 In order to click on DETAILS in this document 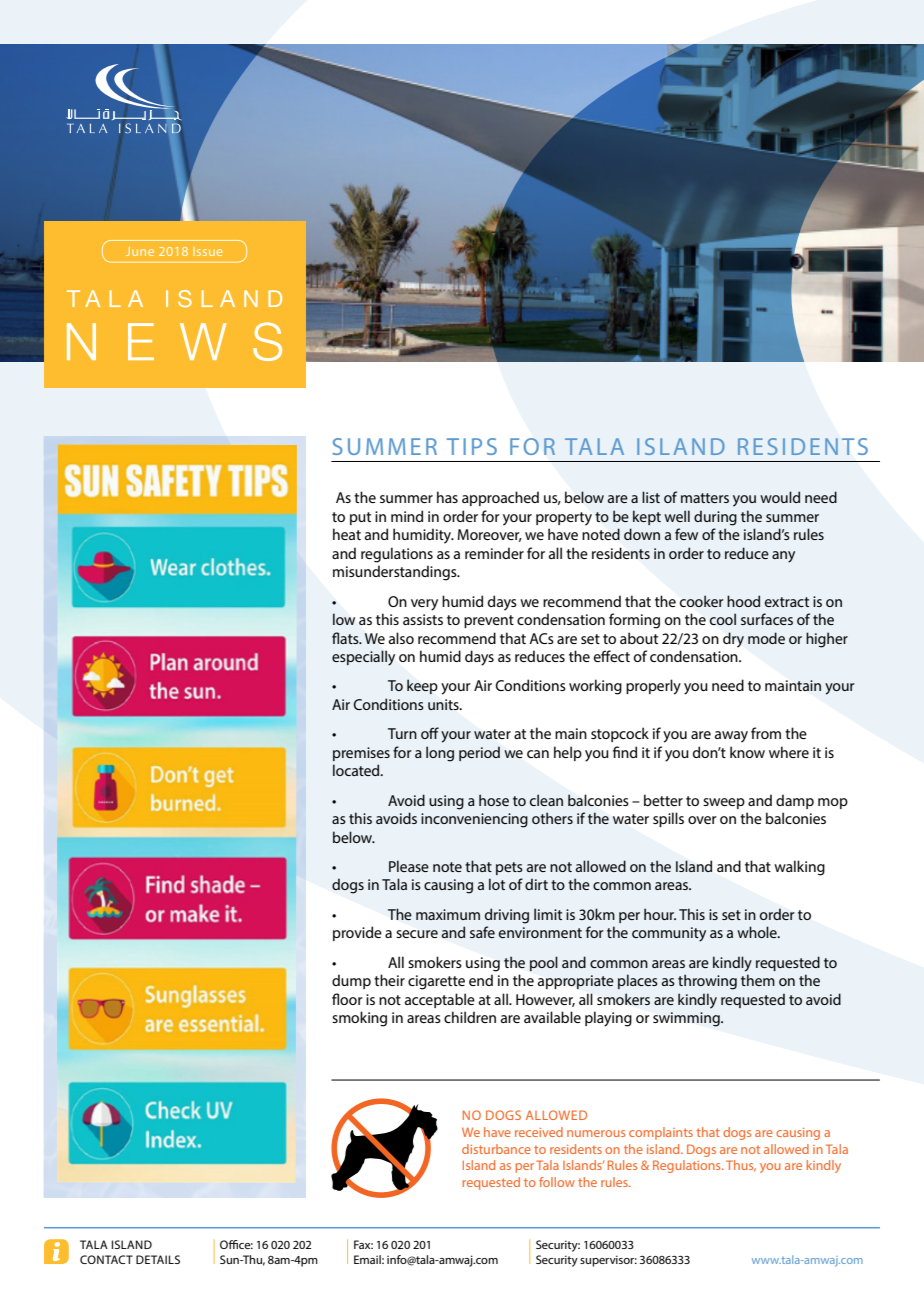, I will do `click(158, 1259)`.
